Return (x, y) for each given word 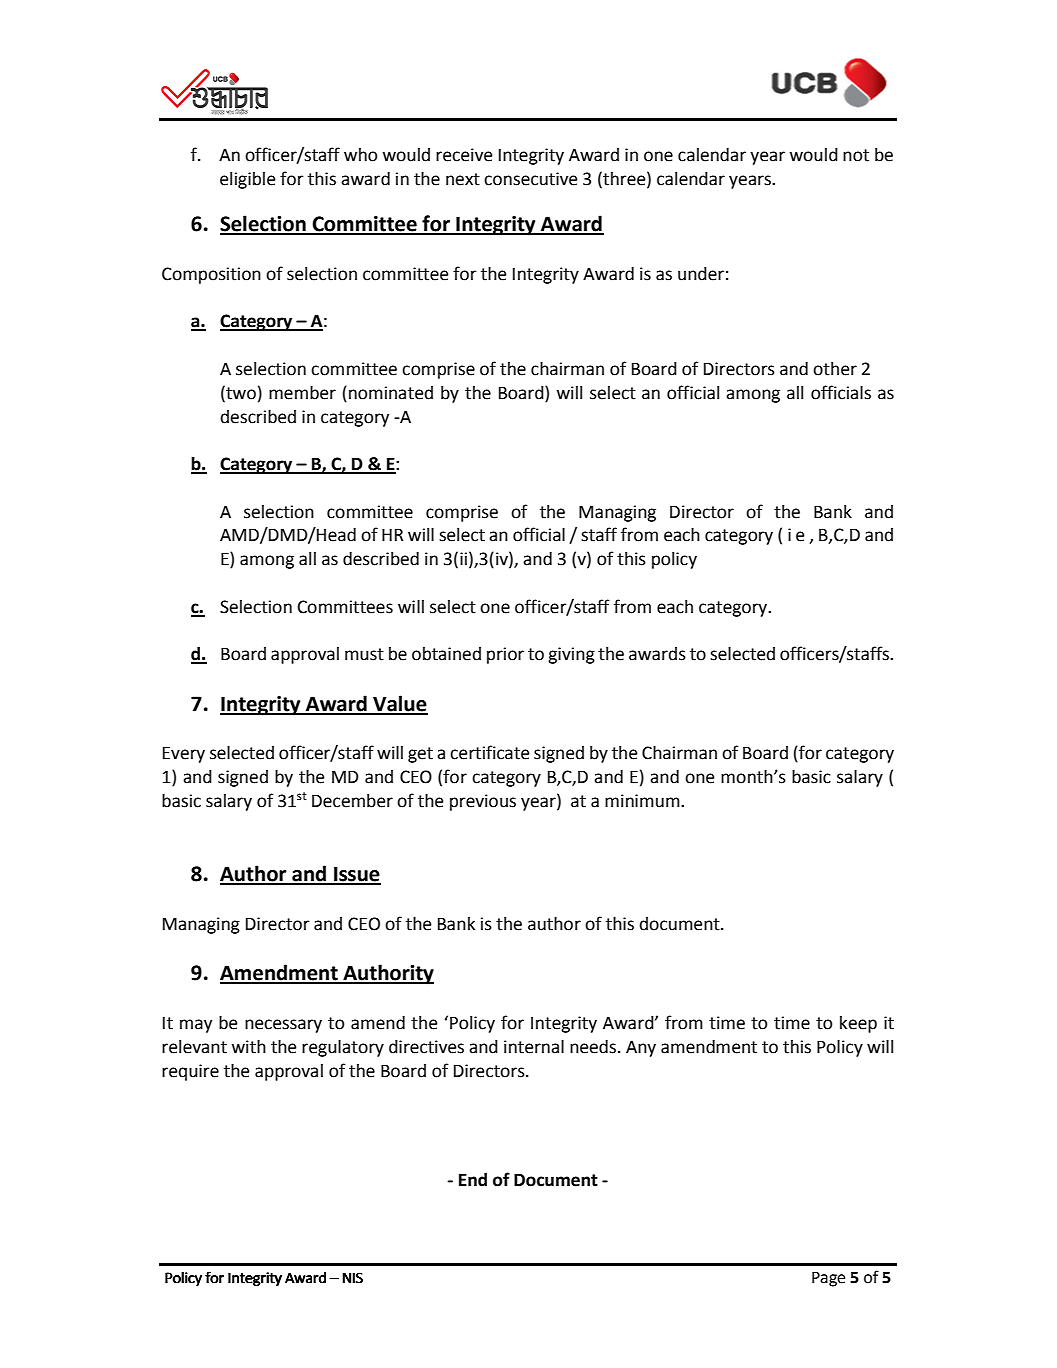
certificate (489, 752)
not (856, 155)
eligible (247, 180)
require (190, 1072)
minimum (643, 801)
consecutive (530, 179)
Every (184, 754)
